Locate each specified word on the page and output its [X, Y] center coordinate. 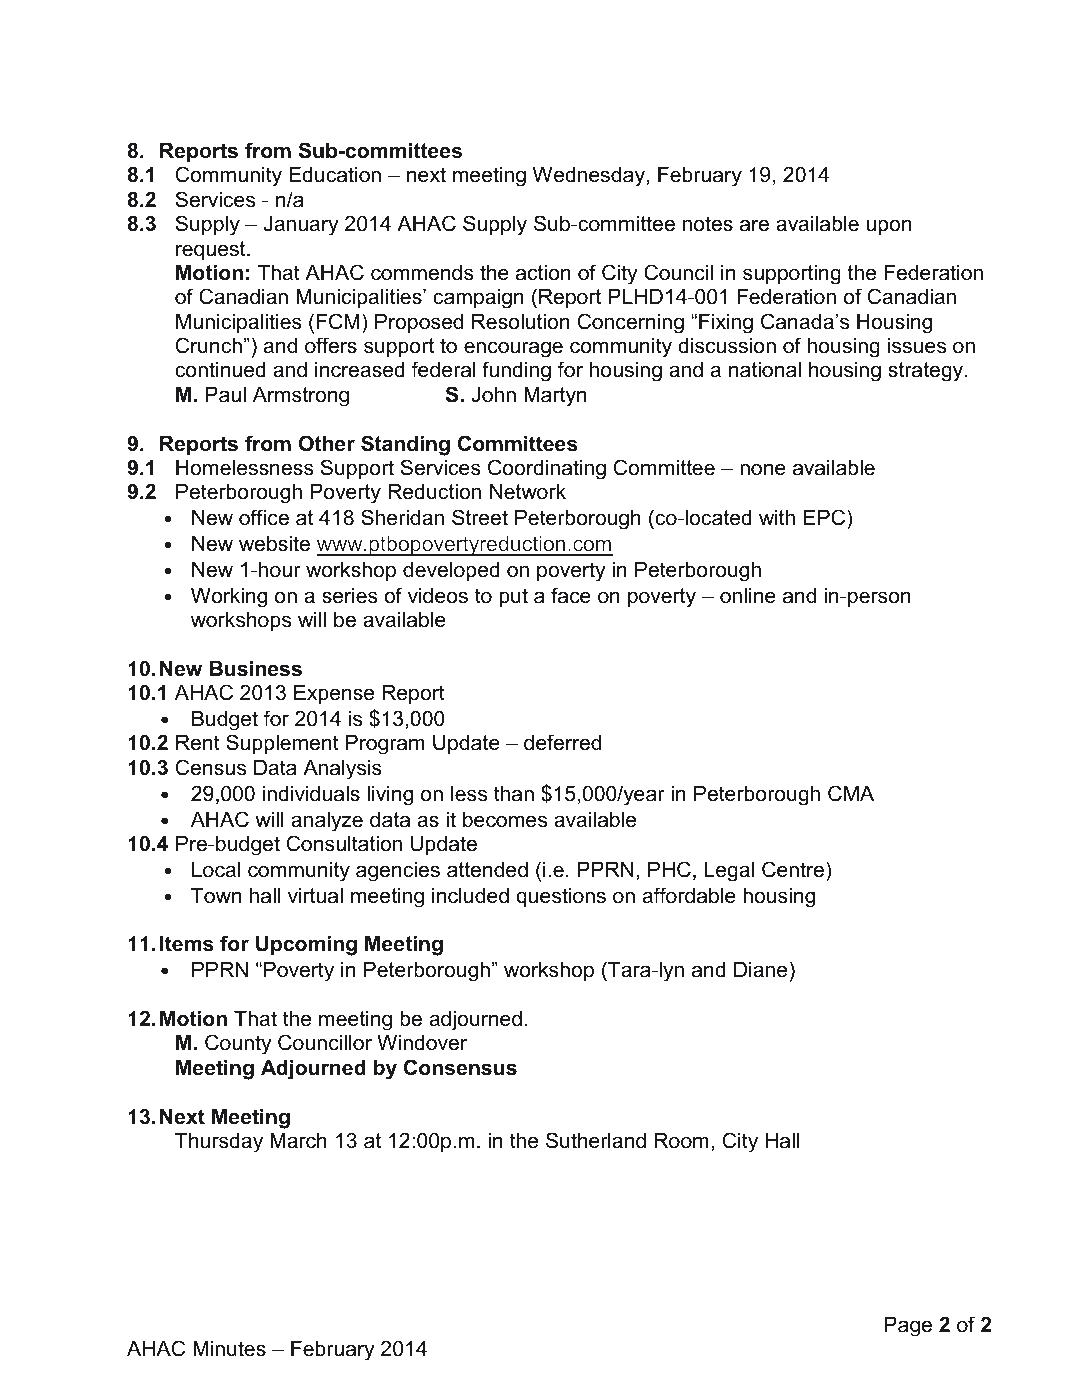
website [274, 544]
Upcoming [306, 946]
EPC [826, 519]
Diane [760, 970]
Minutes [229, 1349]
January [301, 226]
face [571, 595]
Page [908, 1327]
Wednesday [590, 177]
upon [889, 227]
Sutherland [596, 1140]
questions [561, 898]
